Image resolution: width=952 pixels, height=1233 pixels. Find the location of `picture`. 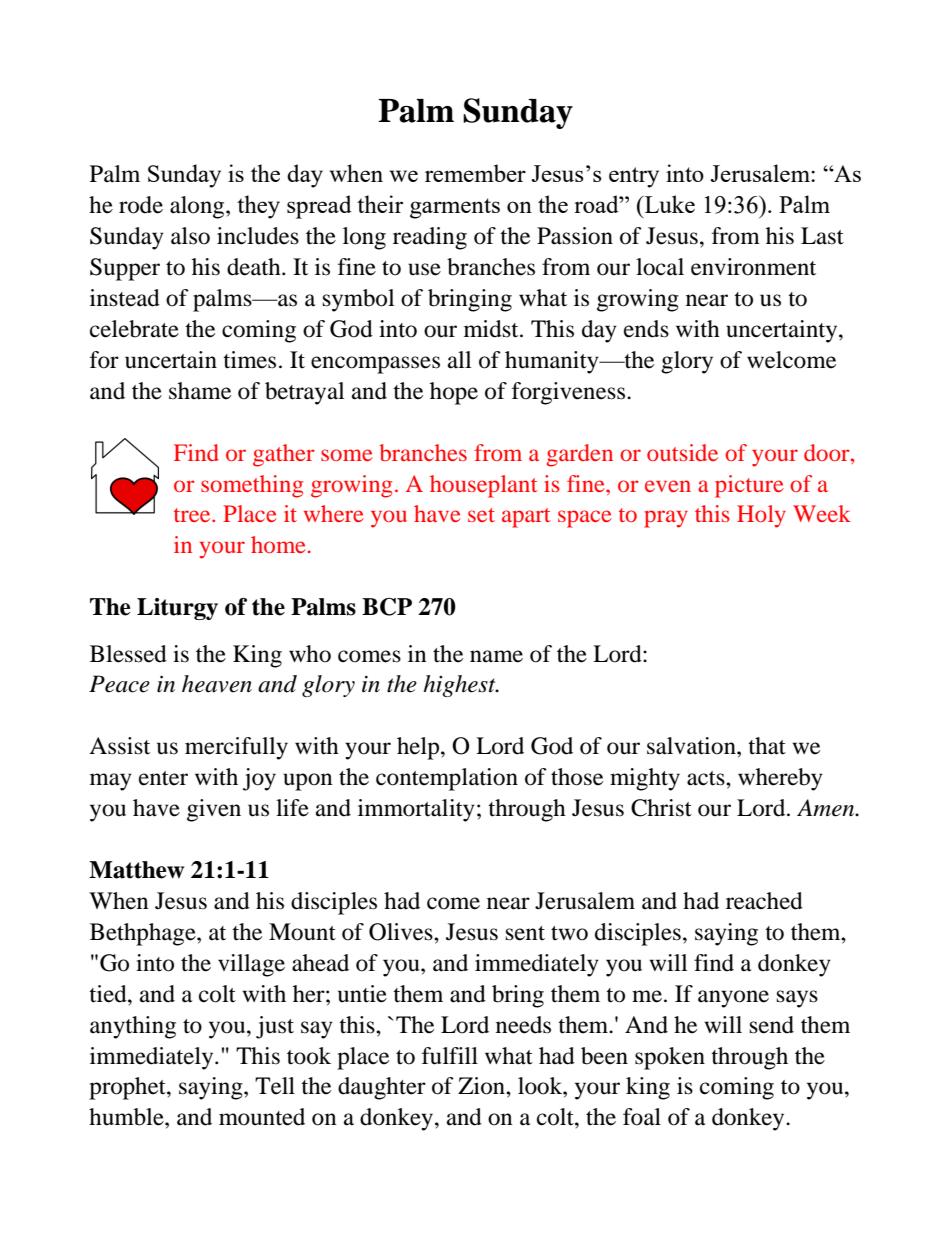

picture is located at coordinates (749, 486).
